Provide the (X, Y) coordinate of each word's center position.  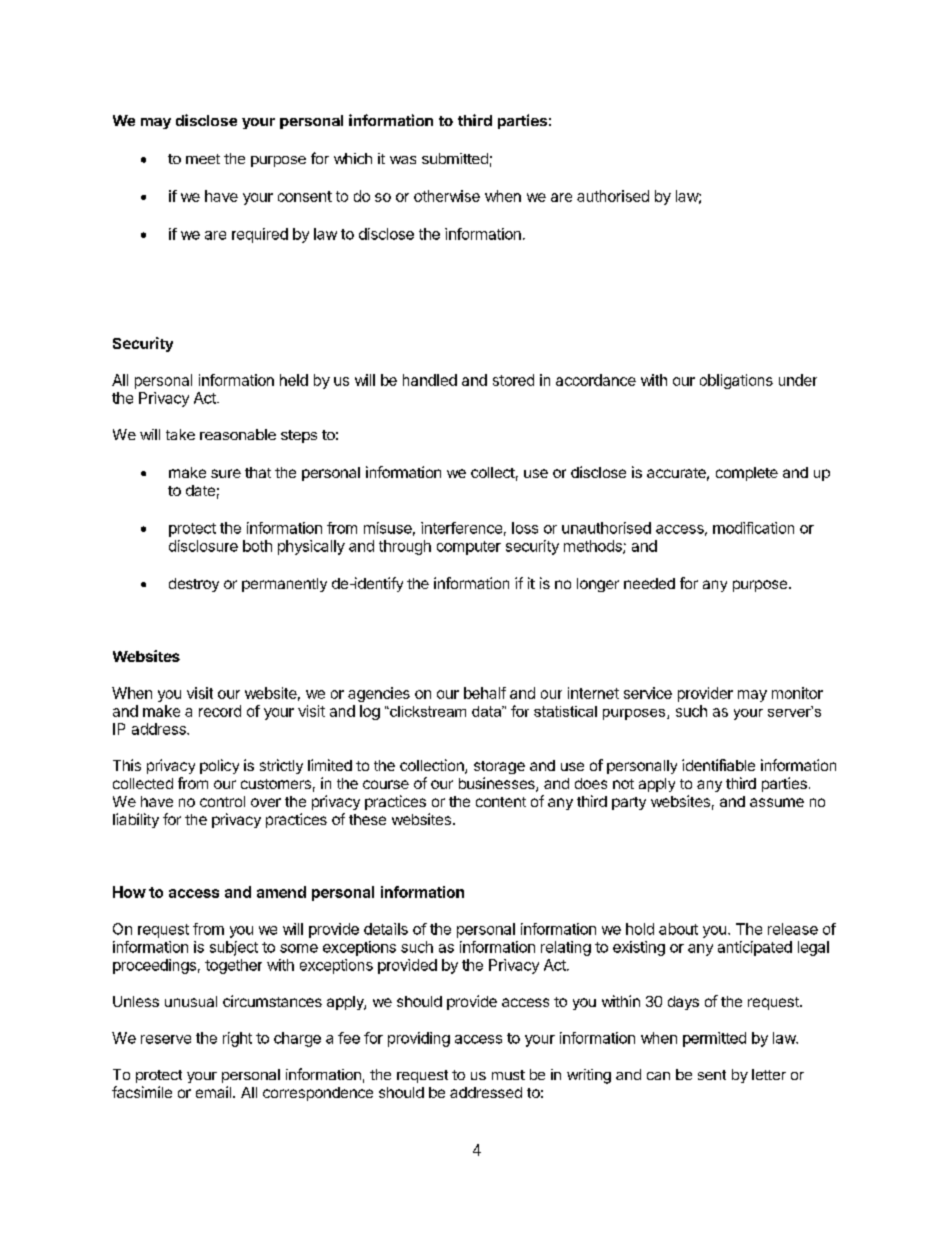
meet (203, 159)
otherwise (447, 196)
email (213, 1092)
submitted (455, 158)
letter (769, 1074)
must (508, 1075)
